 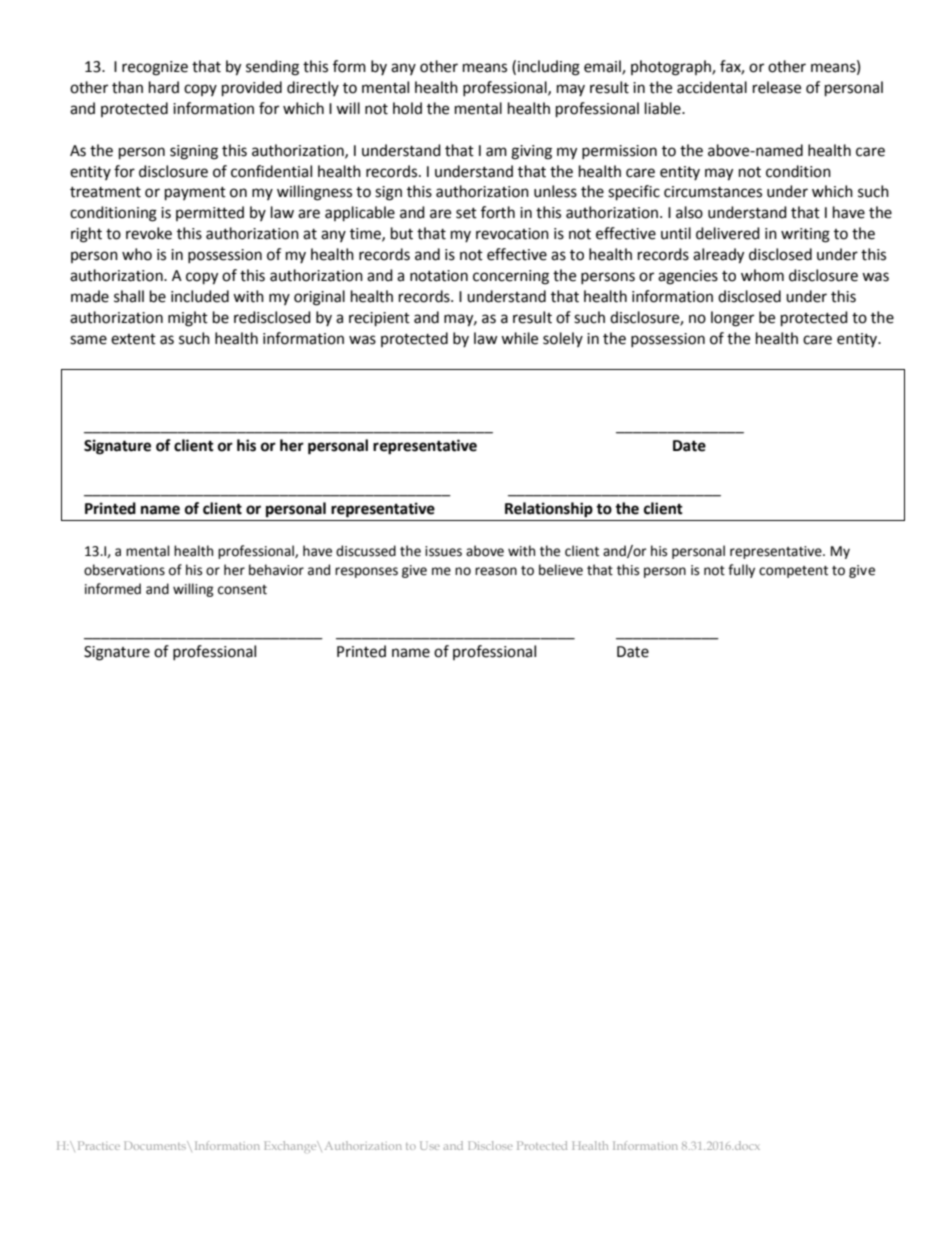 What do you see at coordinates (712, 87) in the screenshot?
I see `accidental` at bounding box center [712, 87].
